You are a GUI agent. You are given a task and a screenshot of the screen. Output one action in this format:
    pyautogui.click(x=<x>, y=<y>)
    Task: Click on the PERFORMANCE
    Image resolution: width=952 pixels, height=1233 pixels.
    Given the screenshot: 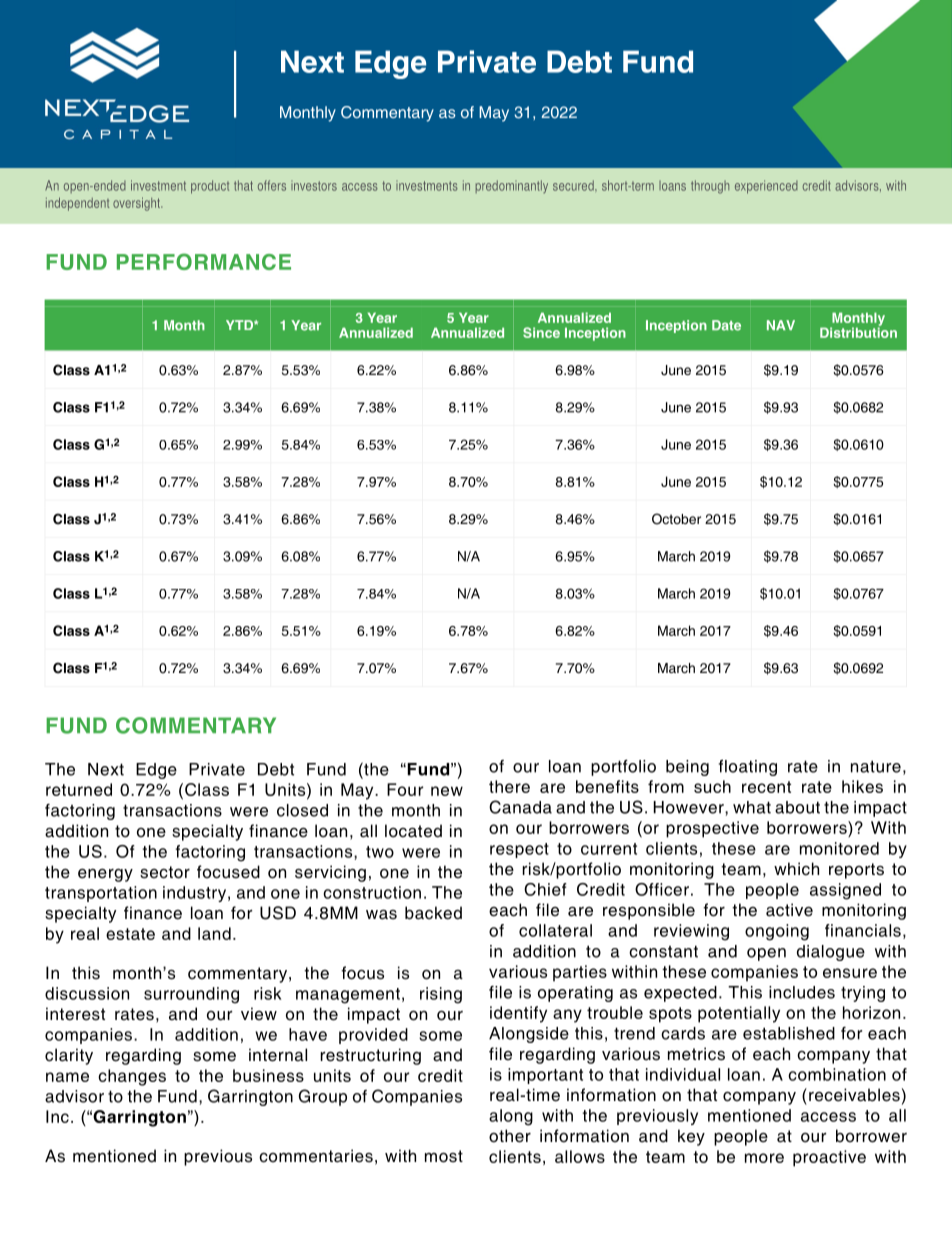 What is the action you would take?
    pyautogui.click(x=204, y=261)
